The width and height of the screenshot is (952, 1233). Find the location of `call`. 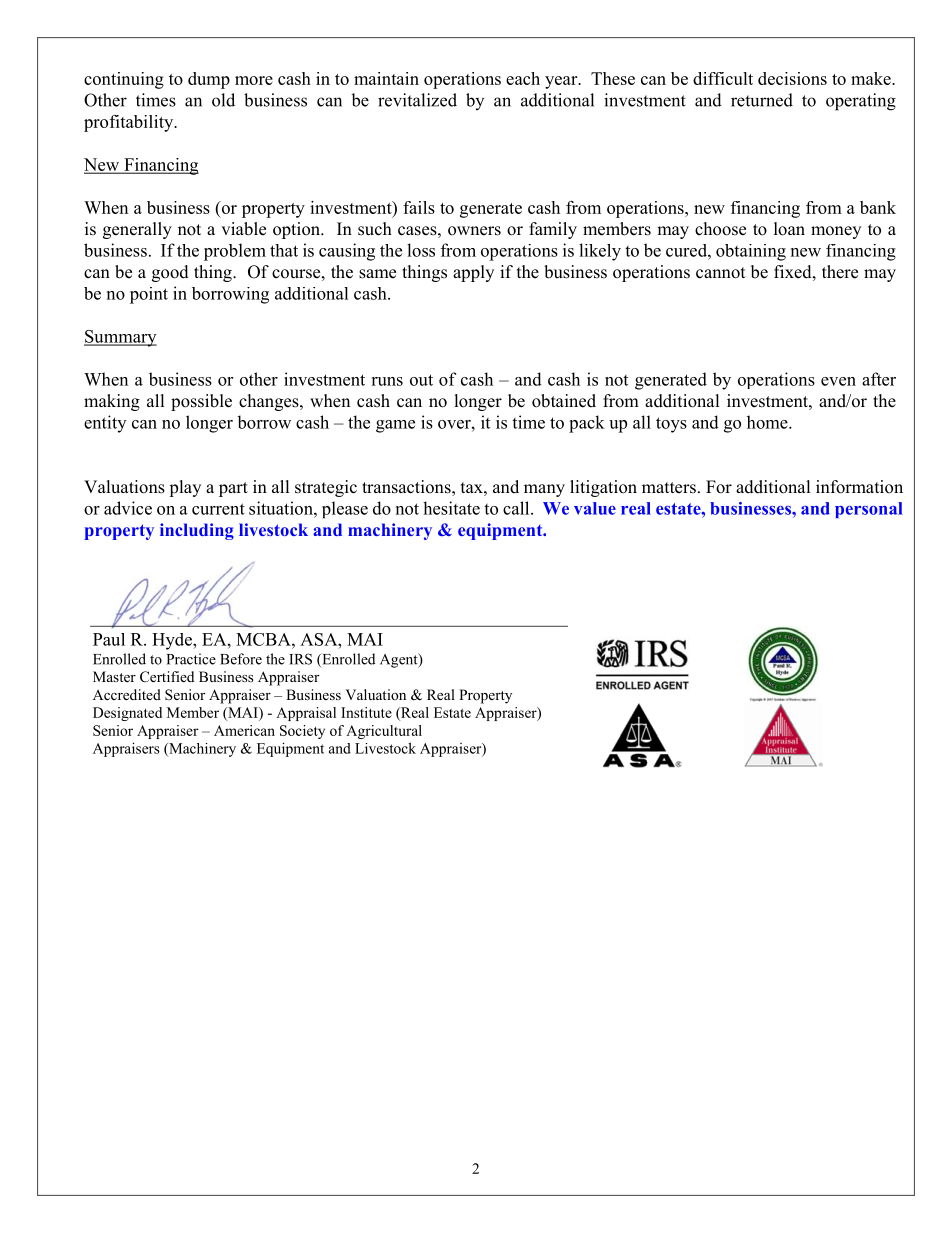

call is located at coordinates (517, 508).
